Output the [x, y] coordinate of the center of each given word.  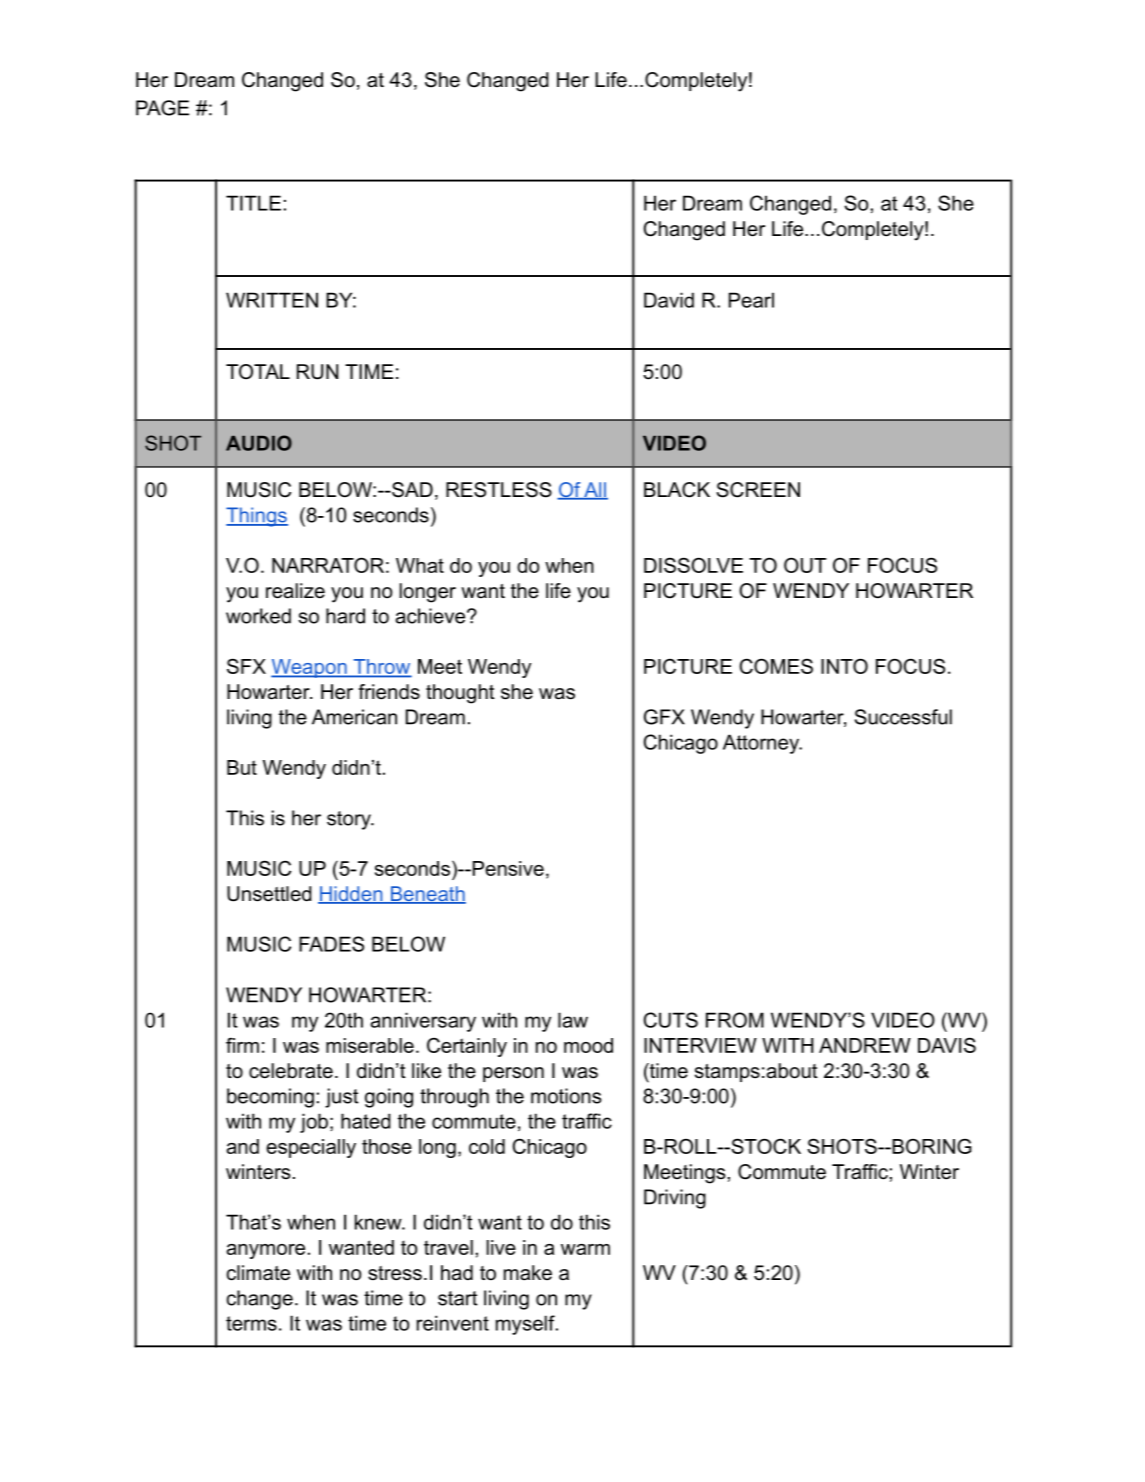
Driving [675, 1199]
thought [460, 694]
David [669, 300]
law [573, 1020]
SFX [246, 666]
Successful [903, 717]
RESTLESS [499, 490]
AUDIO [259, 443]
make [528, 1273]
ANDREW [865, 1045]
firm [242, 1045]
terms [251, 1323]
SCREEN [758, 490]
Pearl [751, 300]
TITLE [253, 203]
